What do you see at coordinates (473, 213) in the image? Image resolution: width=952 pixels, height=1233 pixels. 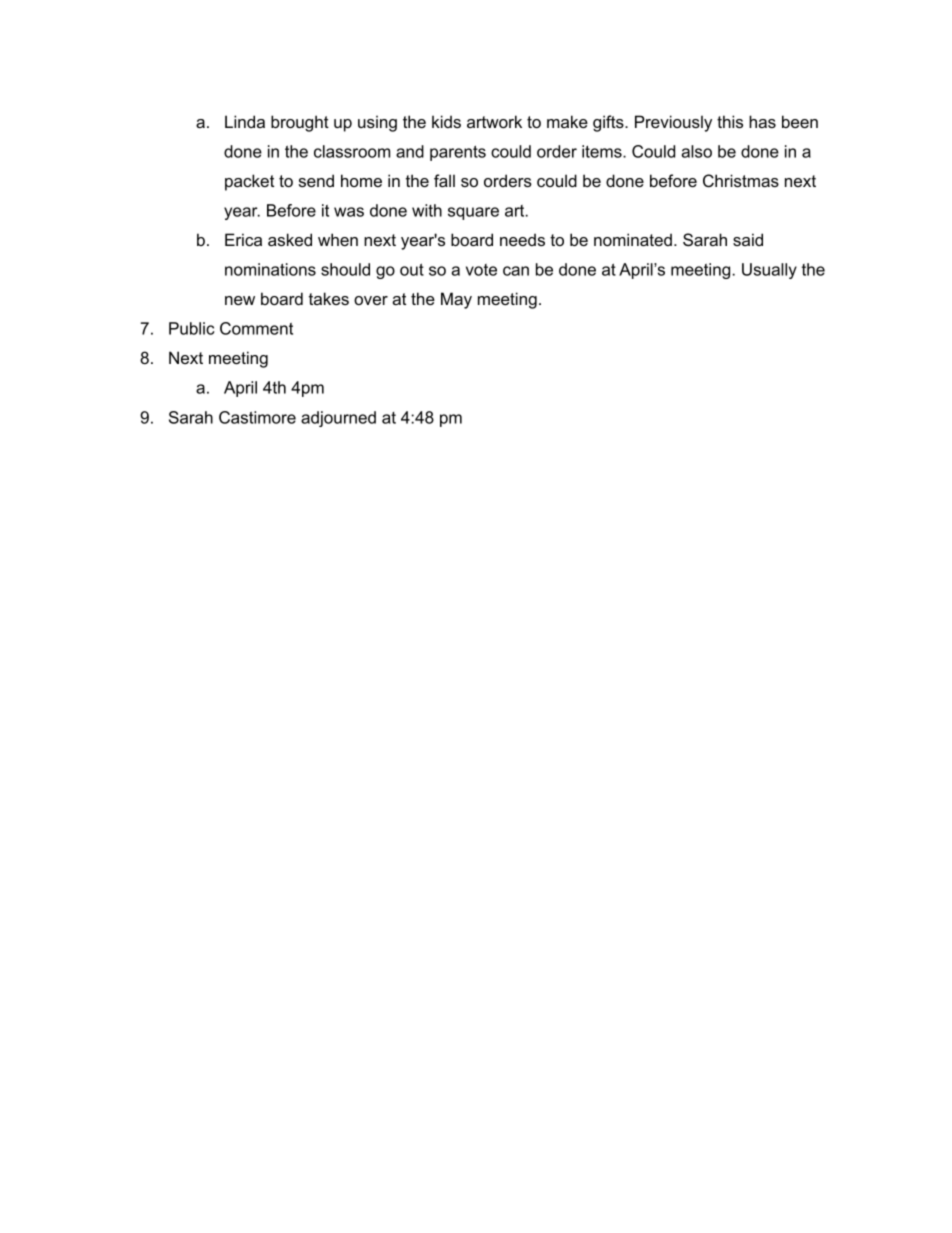 I see `square` at bounding box center [473, 213].
